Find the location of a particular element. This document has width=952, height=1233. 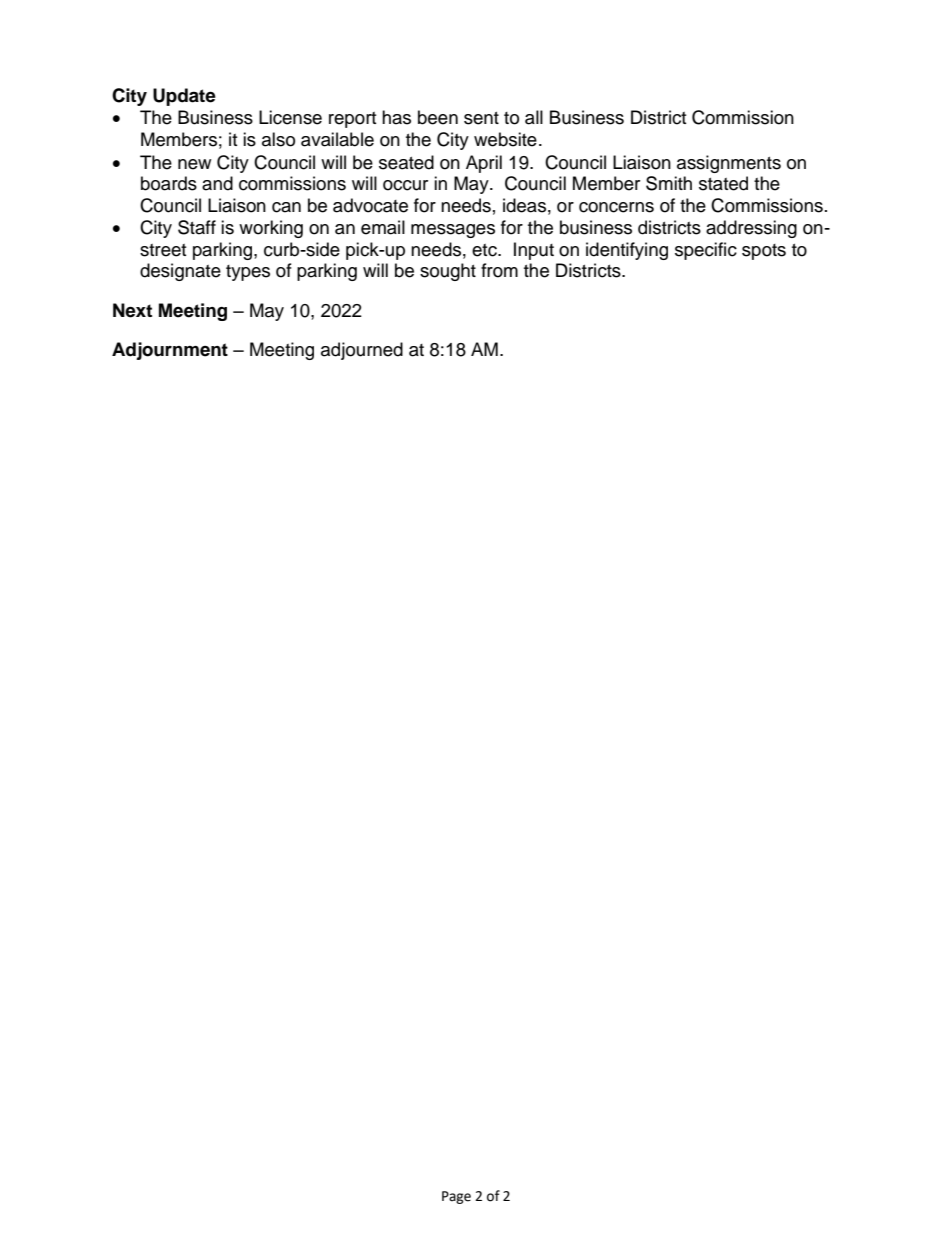

sought is located at coordinates (448, 272).
